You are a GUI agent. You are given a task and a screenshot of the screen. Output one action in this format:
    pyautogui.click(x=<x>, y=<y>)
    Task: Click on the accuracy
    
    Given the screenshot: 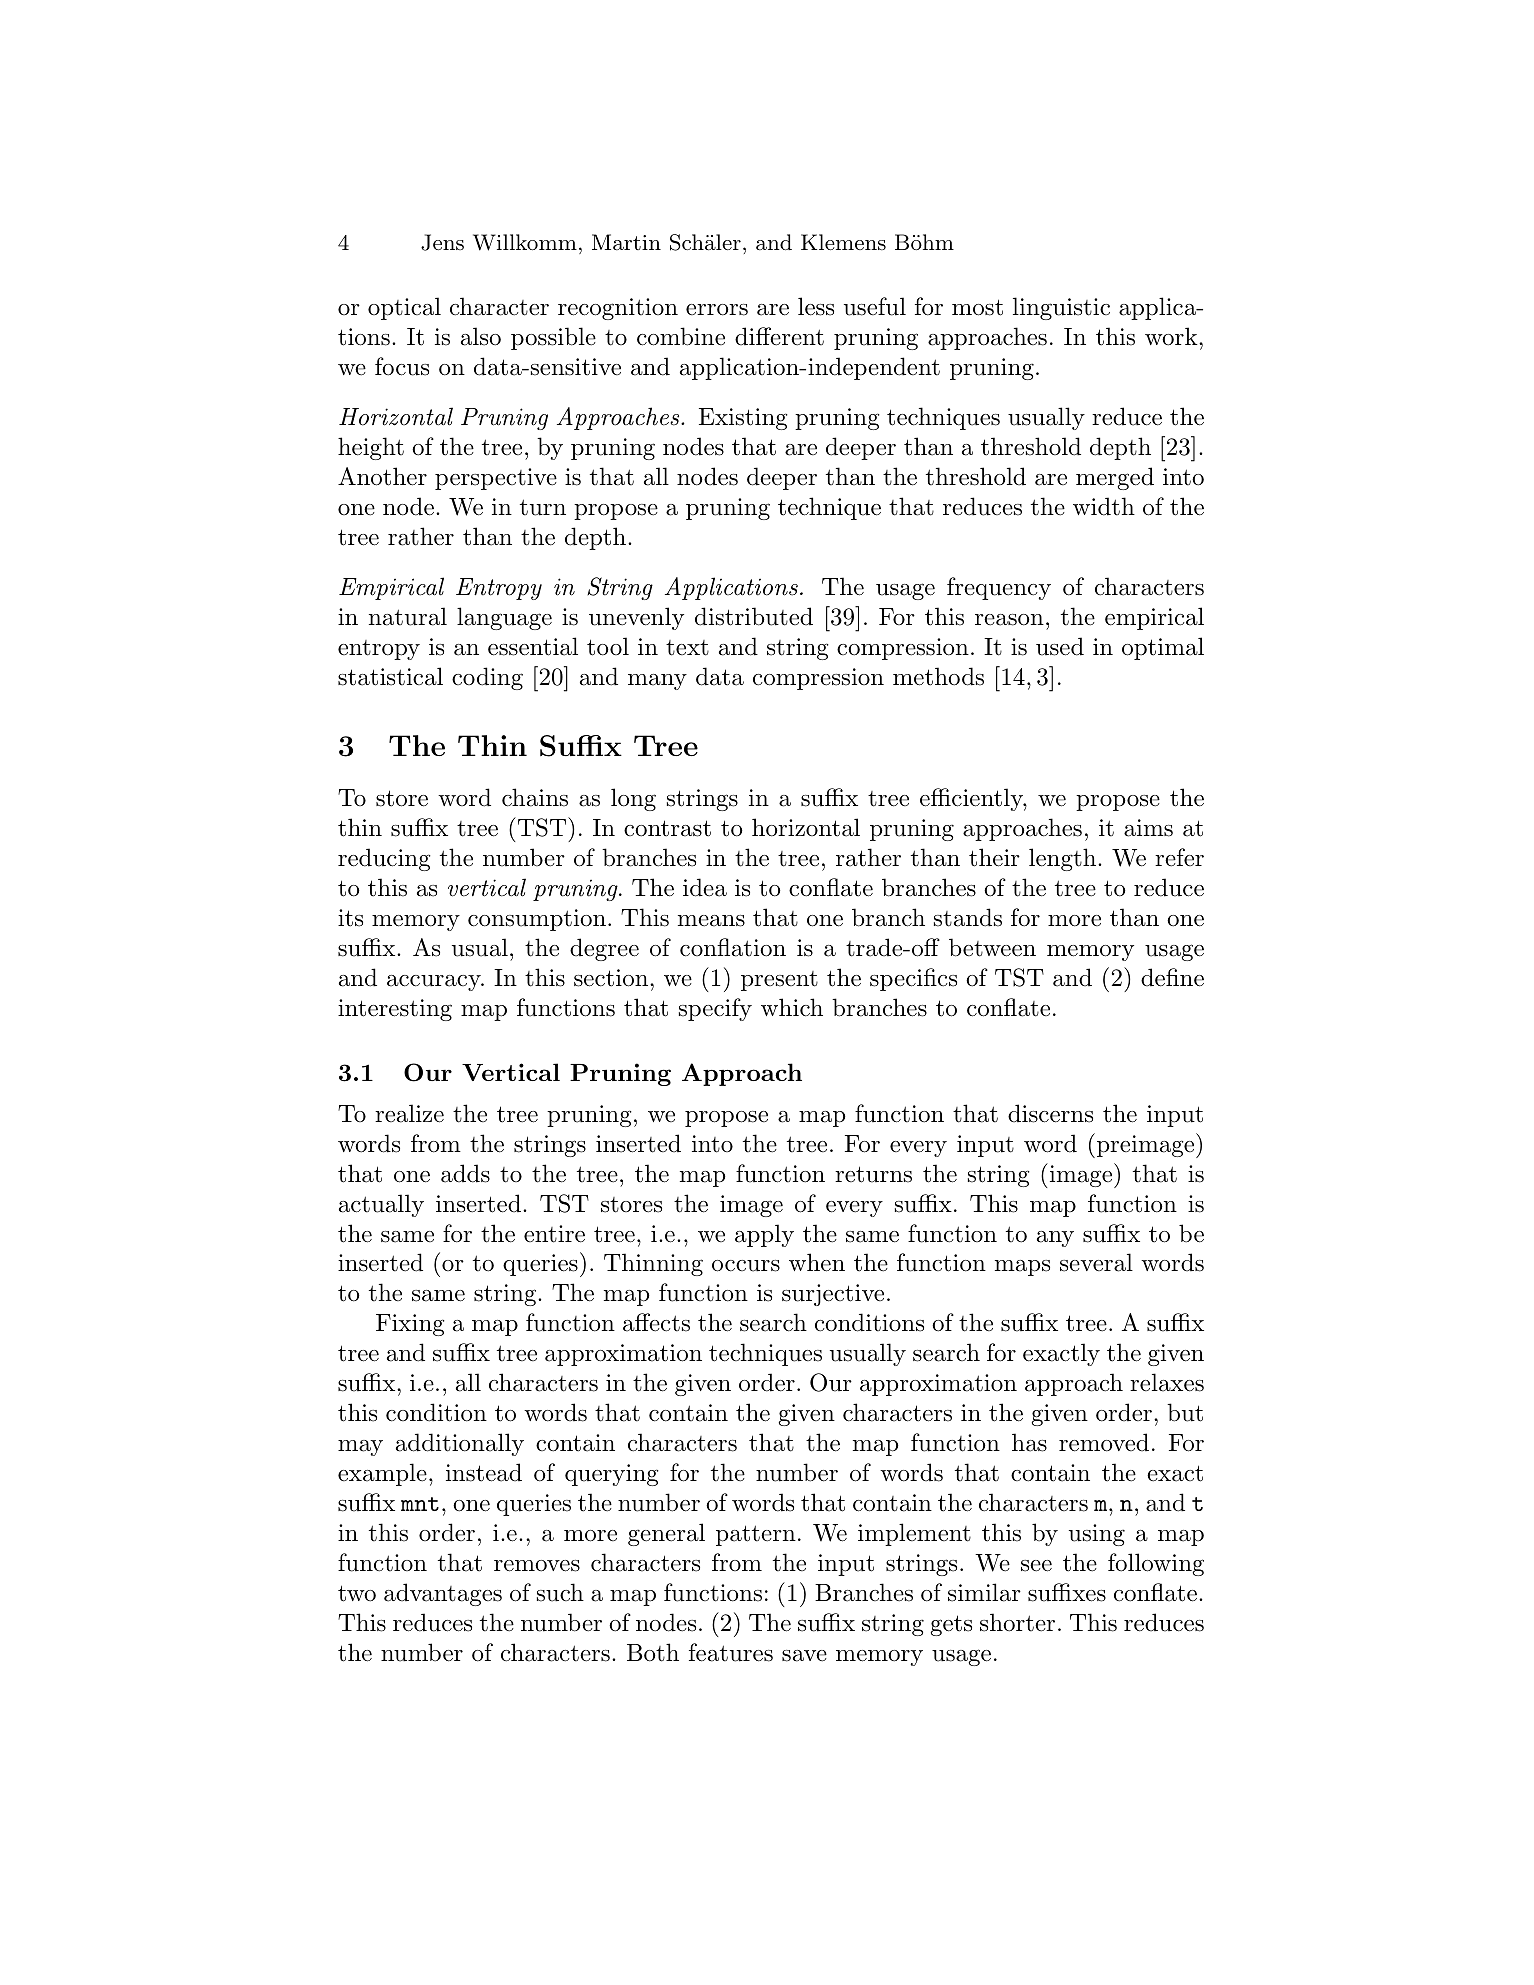 What is the action you would take?
    pyautogui.click(x=435, y=983)
